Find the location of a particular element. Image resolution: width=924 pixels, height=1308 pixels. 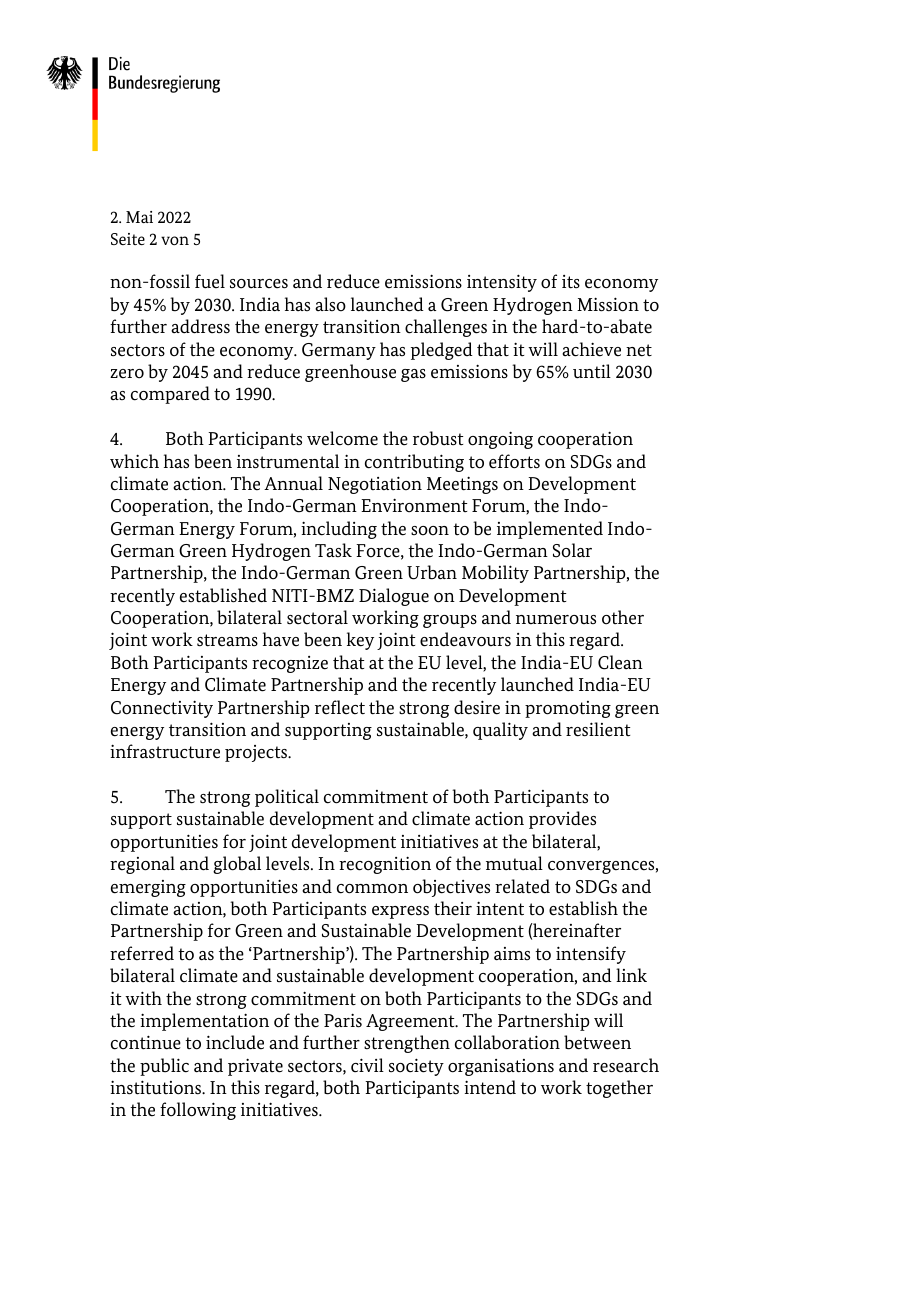

streams is located at coordinates (227, 640).
